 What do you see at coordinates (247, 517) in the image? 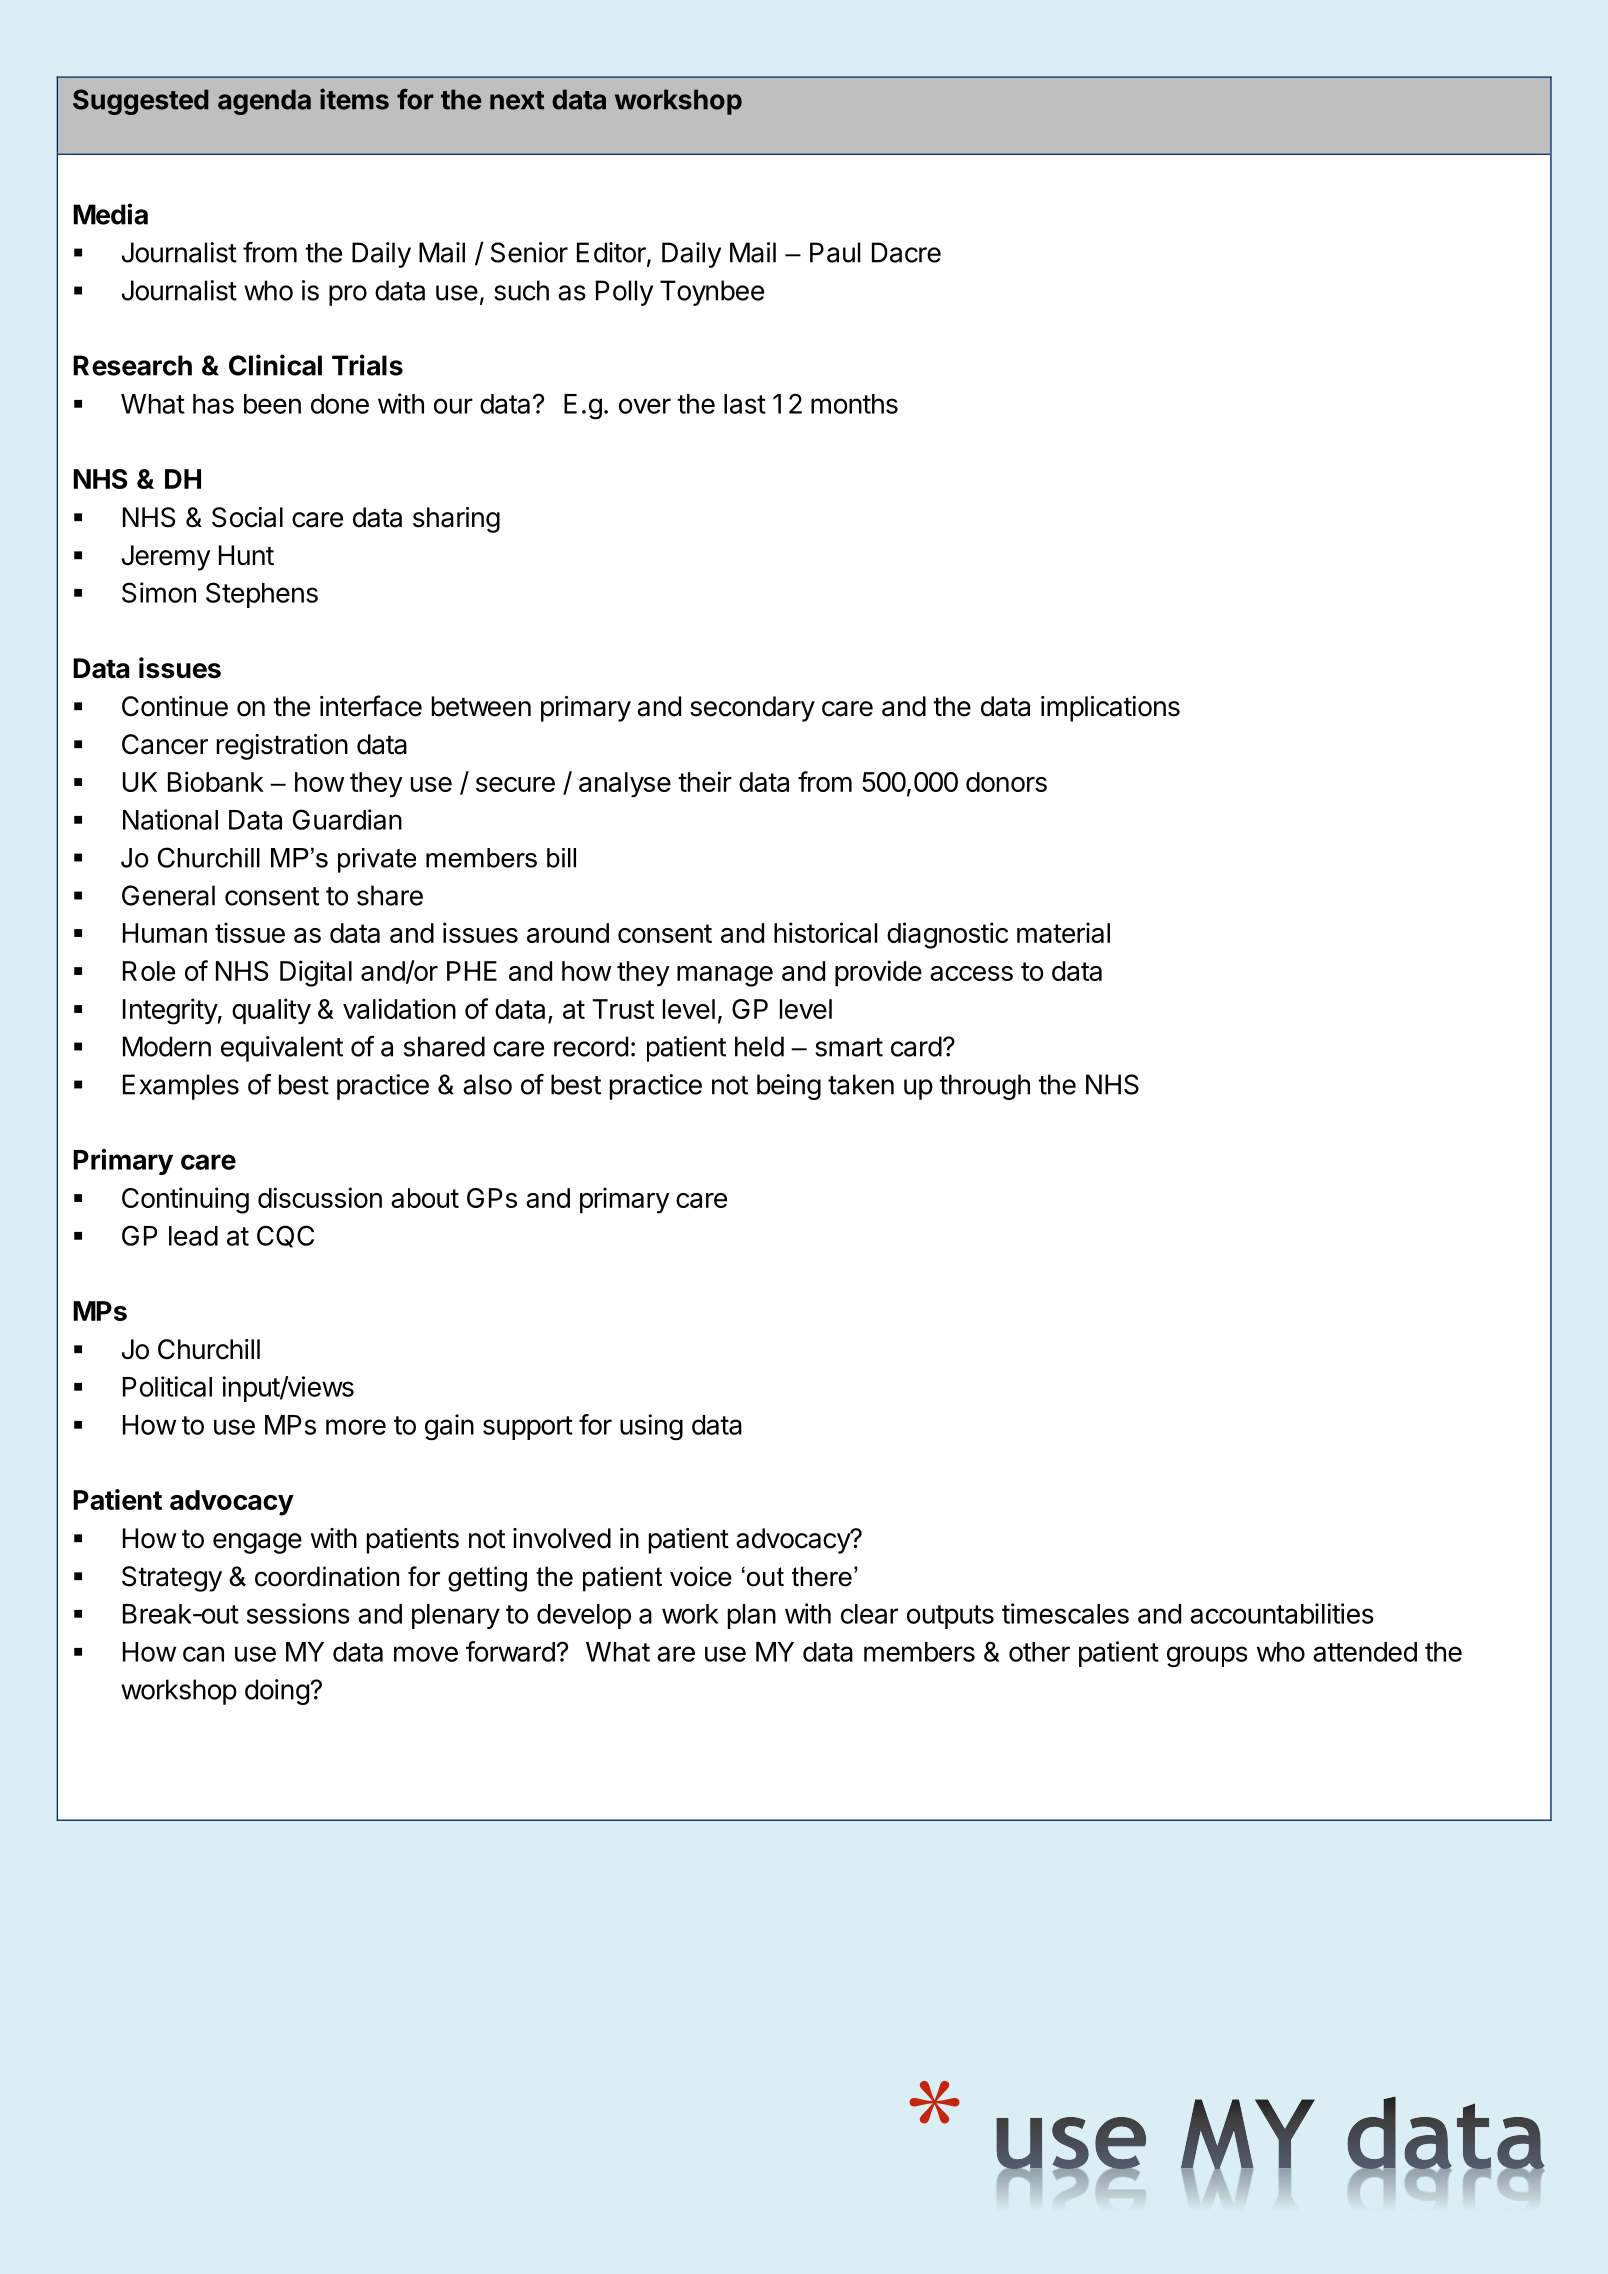
I see `Social` at bounding box center [247, 517].
